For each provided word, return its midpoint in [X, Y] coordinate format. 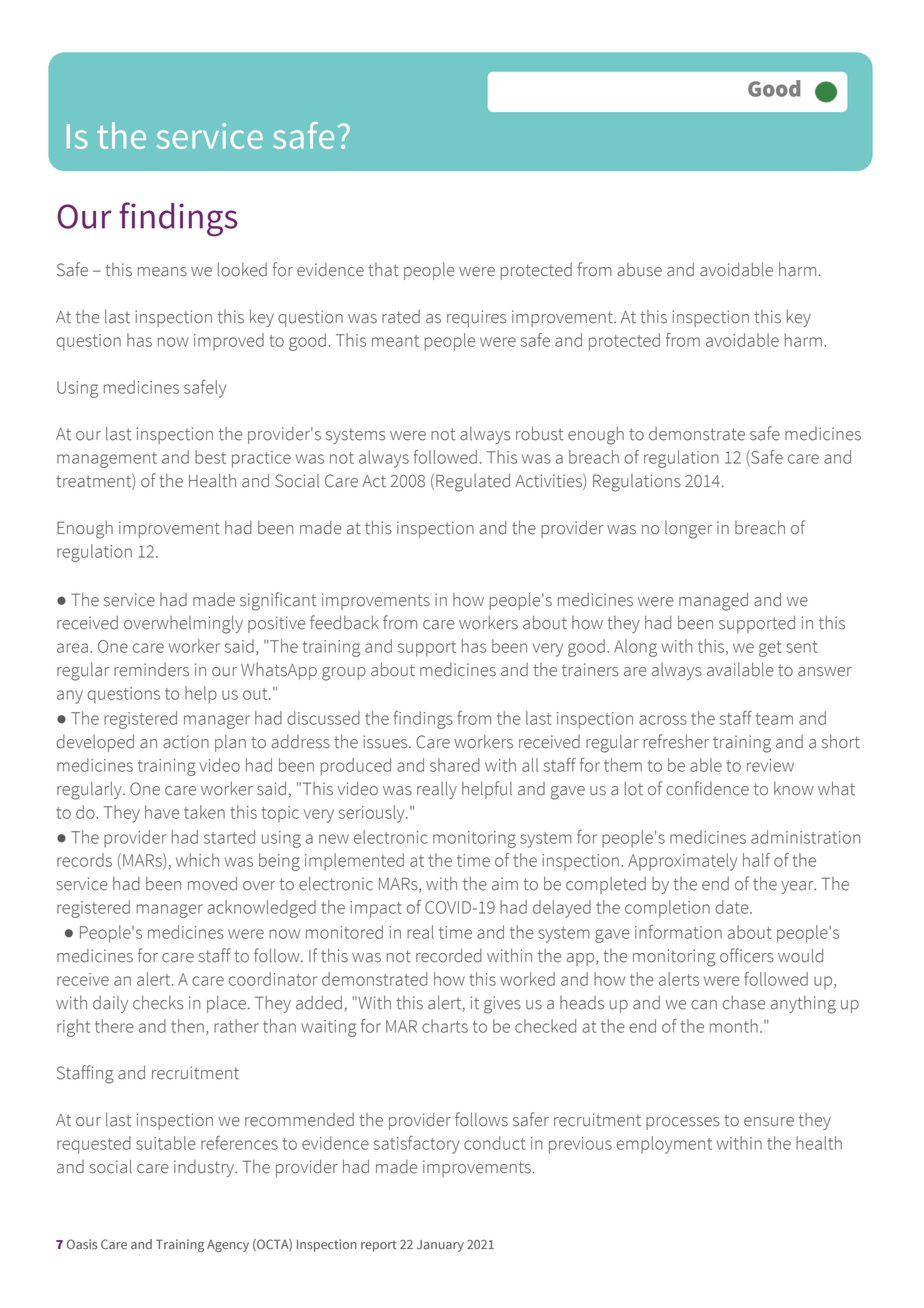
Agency [228, 1246]
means [162, 272]
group [344, 674]
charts [445, 1026]
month [734, 1026]
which [197, 860]
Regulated [473, 482]
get [770, 649]
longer [688, 530]
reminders [151, 670]
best [210, 457]
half [756, 860]
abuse [639, 270]
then [187, 1026]
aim [505, 884]
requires [477, 318]
